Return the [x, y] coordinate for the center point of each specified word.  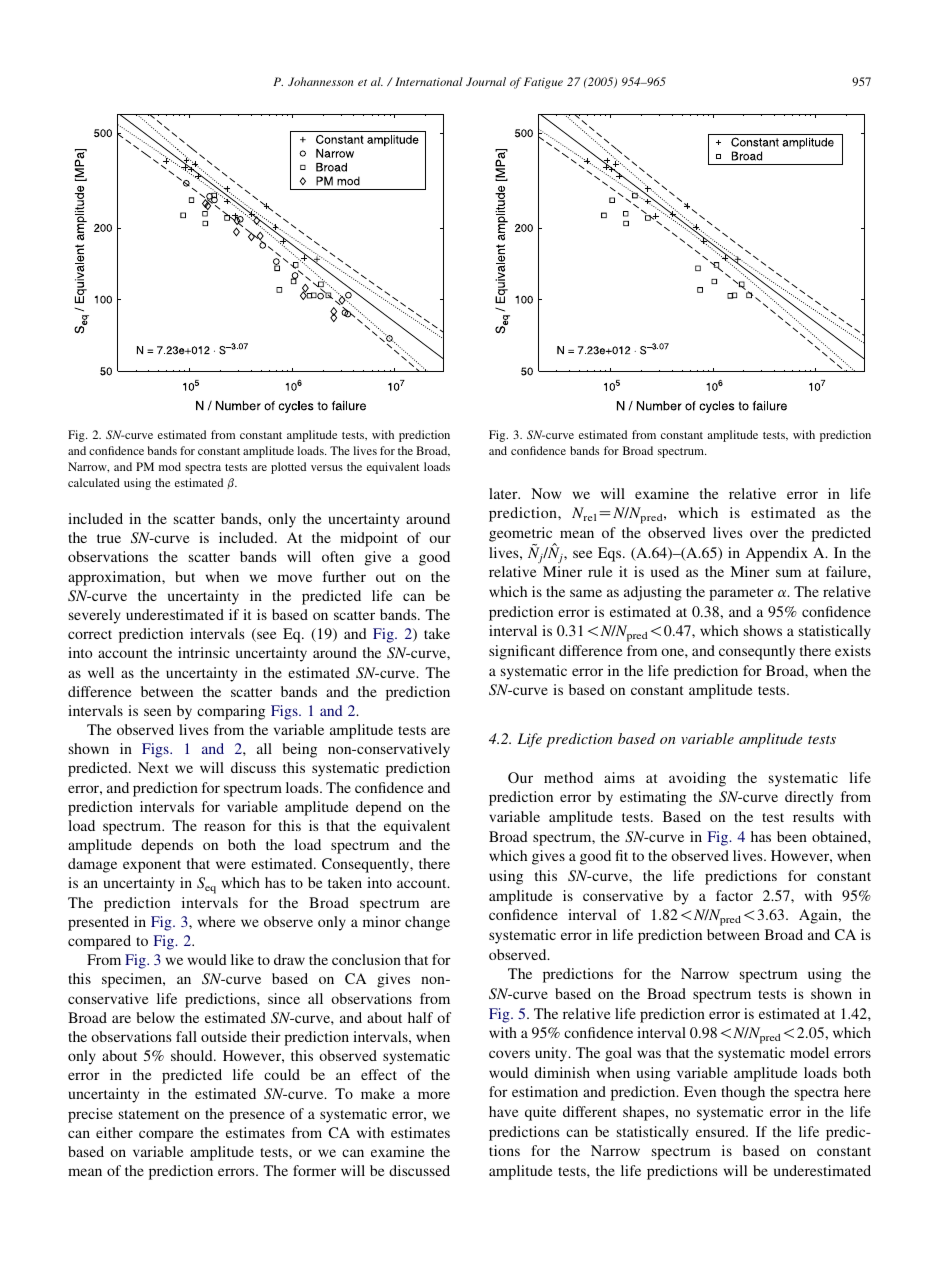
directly [809, 798]
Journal [486, 81]
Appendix [777, 554]
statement [149, 1114]
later [504, 493]
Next [153, 767]
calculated [94, 482]
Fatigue [543, 83]
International [429, 81]
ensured [722, 1131]
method [568, 777]
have [504, 1111]
